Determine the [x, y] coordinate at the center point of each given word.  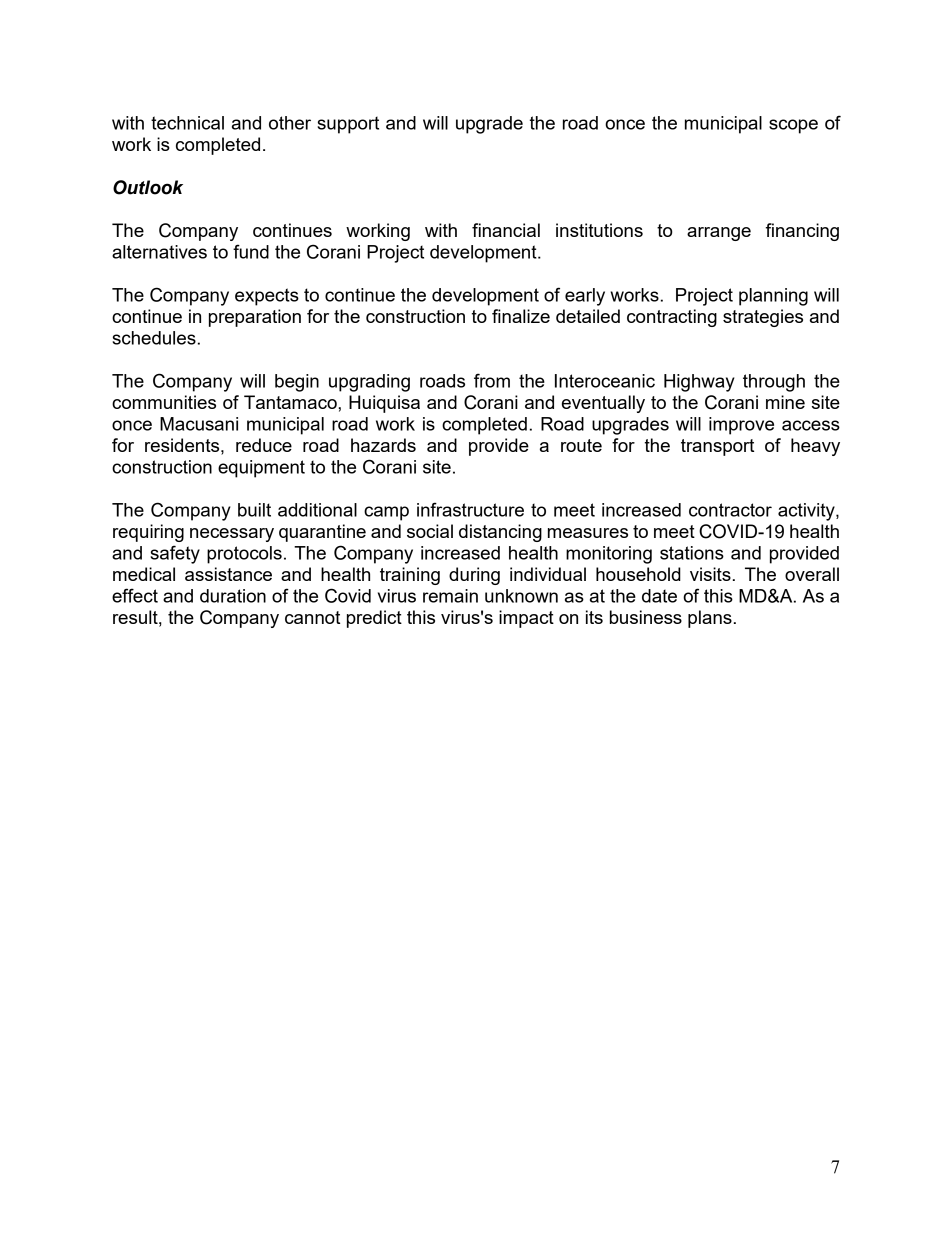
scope [793, 126]
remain [450, 596]
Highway [699, 383]
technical [187, 123]
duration [233, 596]
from [492, 380]
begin [297, 383]
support [348, 125]
